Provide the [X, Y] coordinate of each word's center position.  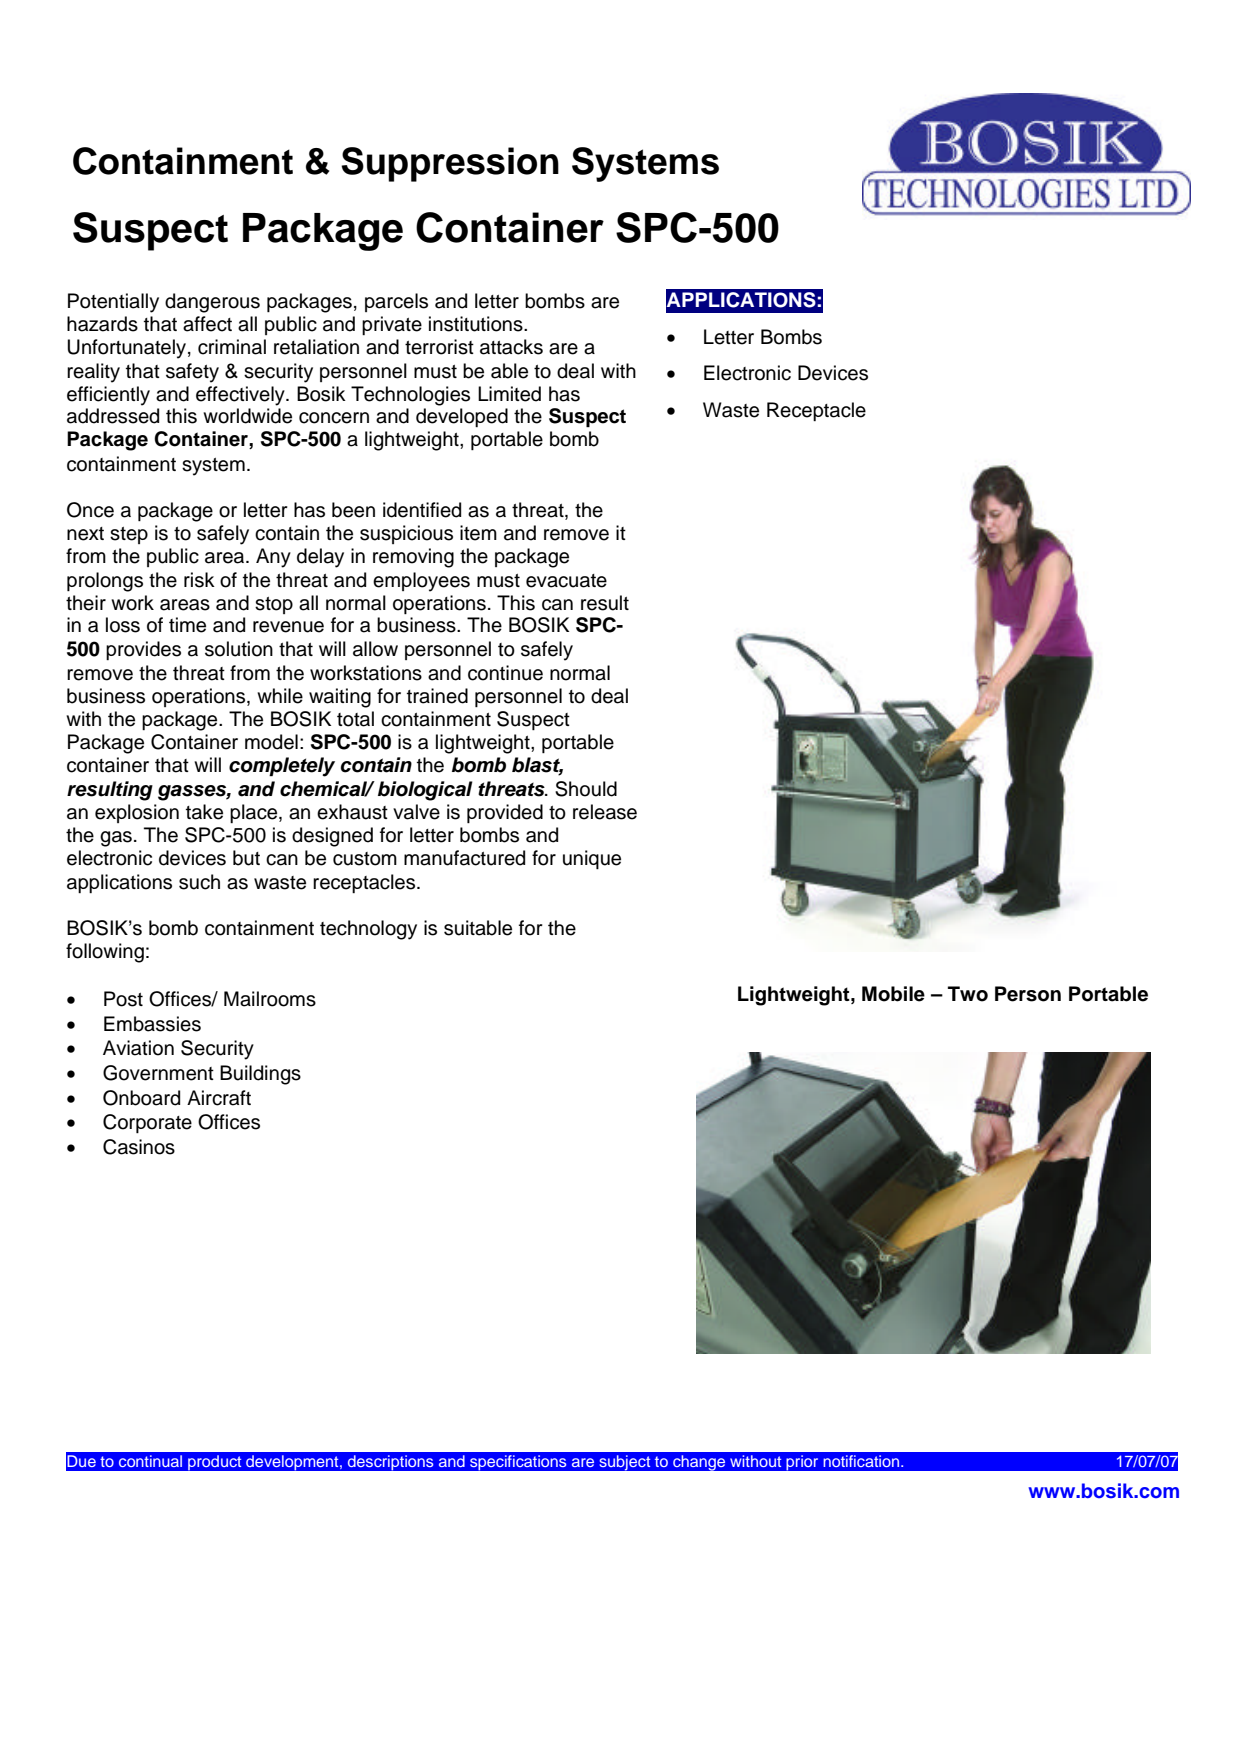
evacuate [566, 581]
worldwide [247, 416]
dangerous [212, 303]
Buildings [260, 1075]
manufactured [464, 858]
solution [239, 649]
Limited [509, 394]
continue [505, 673]
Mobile [893, 994]
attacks [511, 347]
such [199, 882]
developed [462, 417]
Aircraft [219, 1098]
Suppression [450, 164]
